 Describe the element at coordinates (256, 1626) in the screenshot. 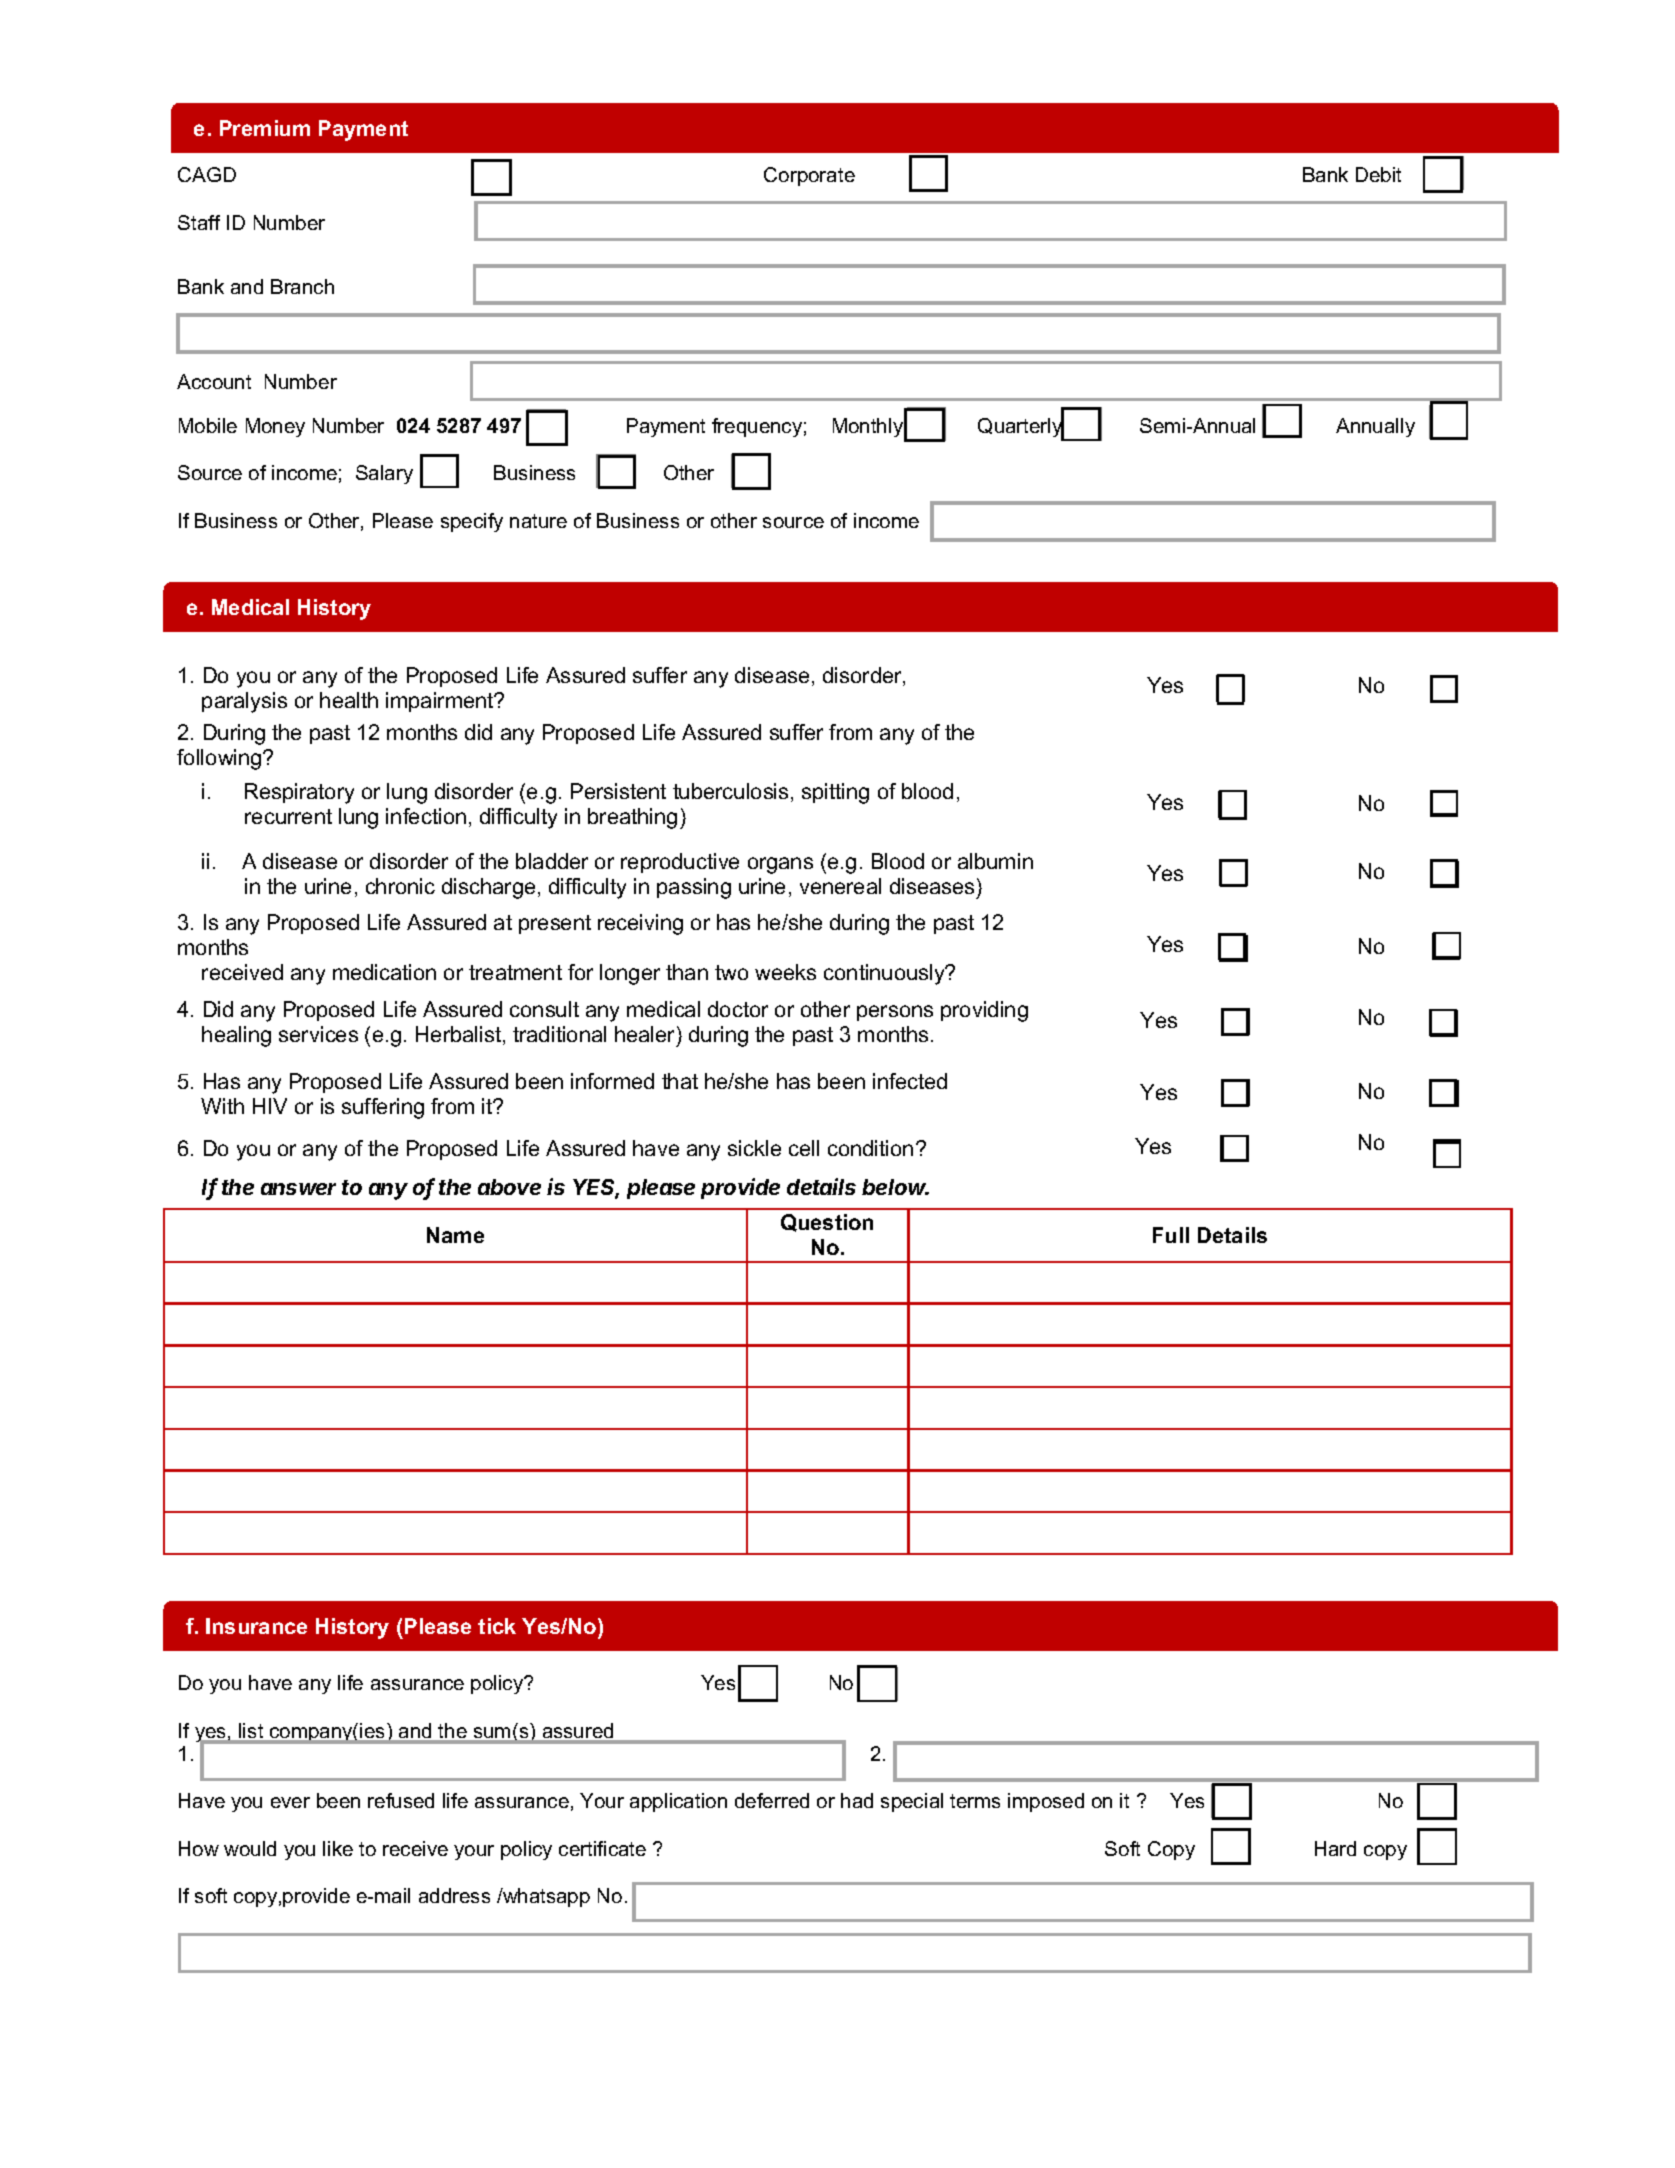

I see `Insurance` at that location.
